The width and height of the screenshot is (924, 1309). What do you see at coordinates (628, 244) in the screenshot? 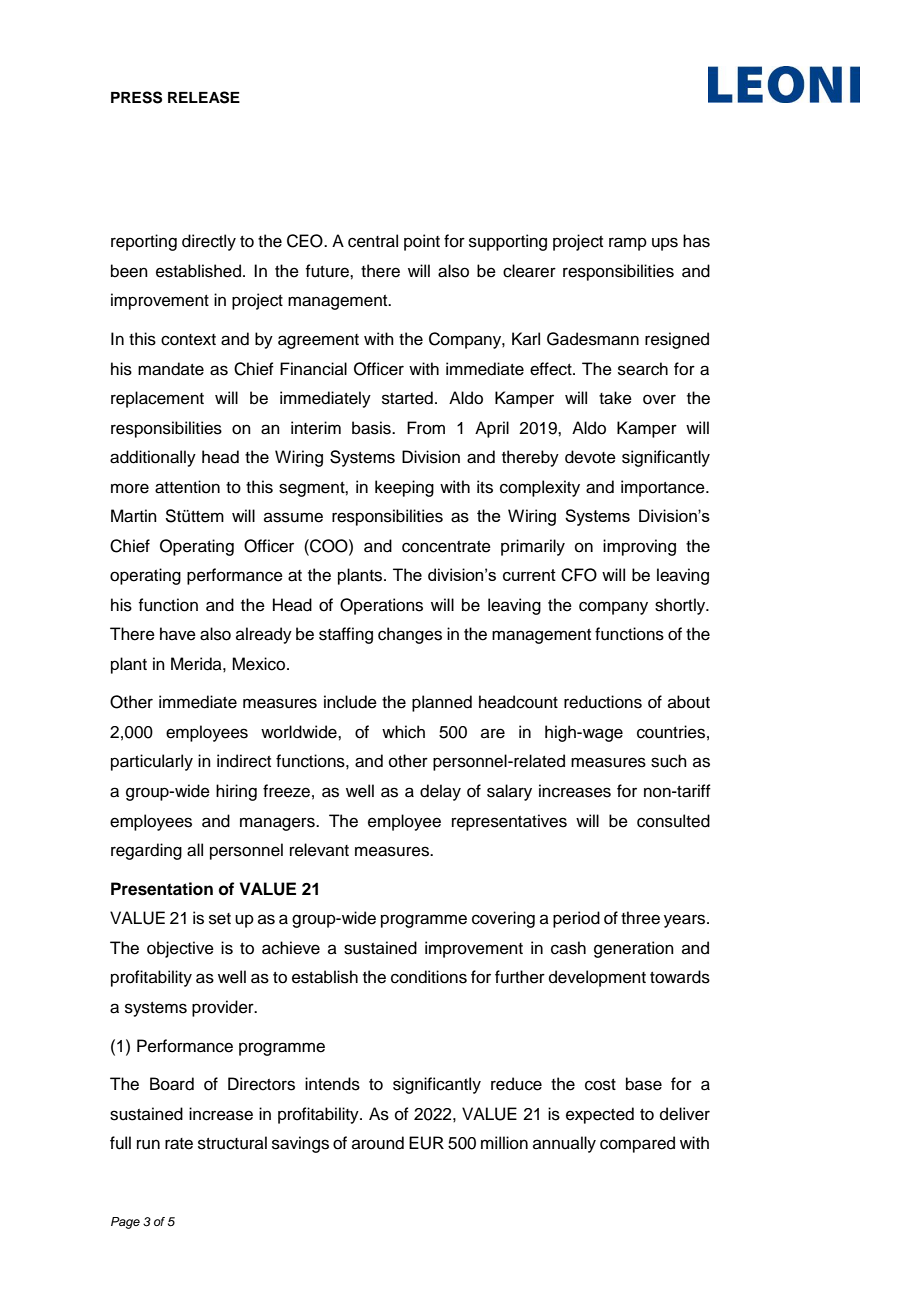
I see `ramp` at bounding box center [628, 244].
